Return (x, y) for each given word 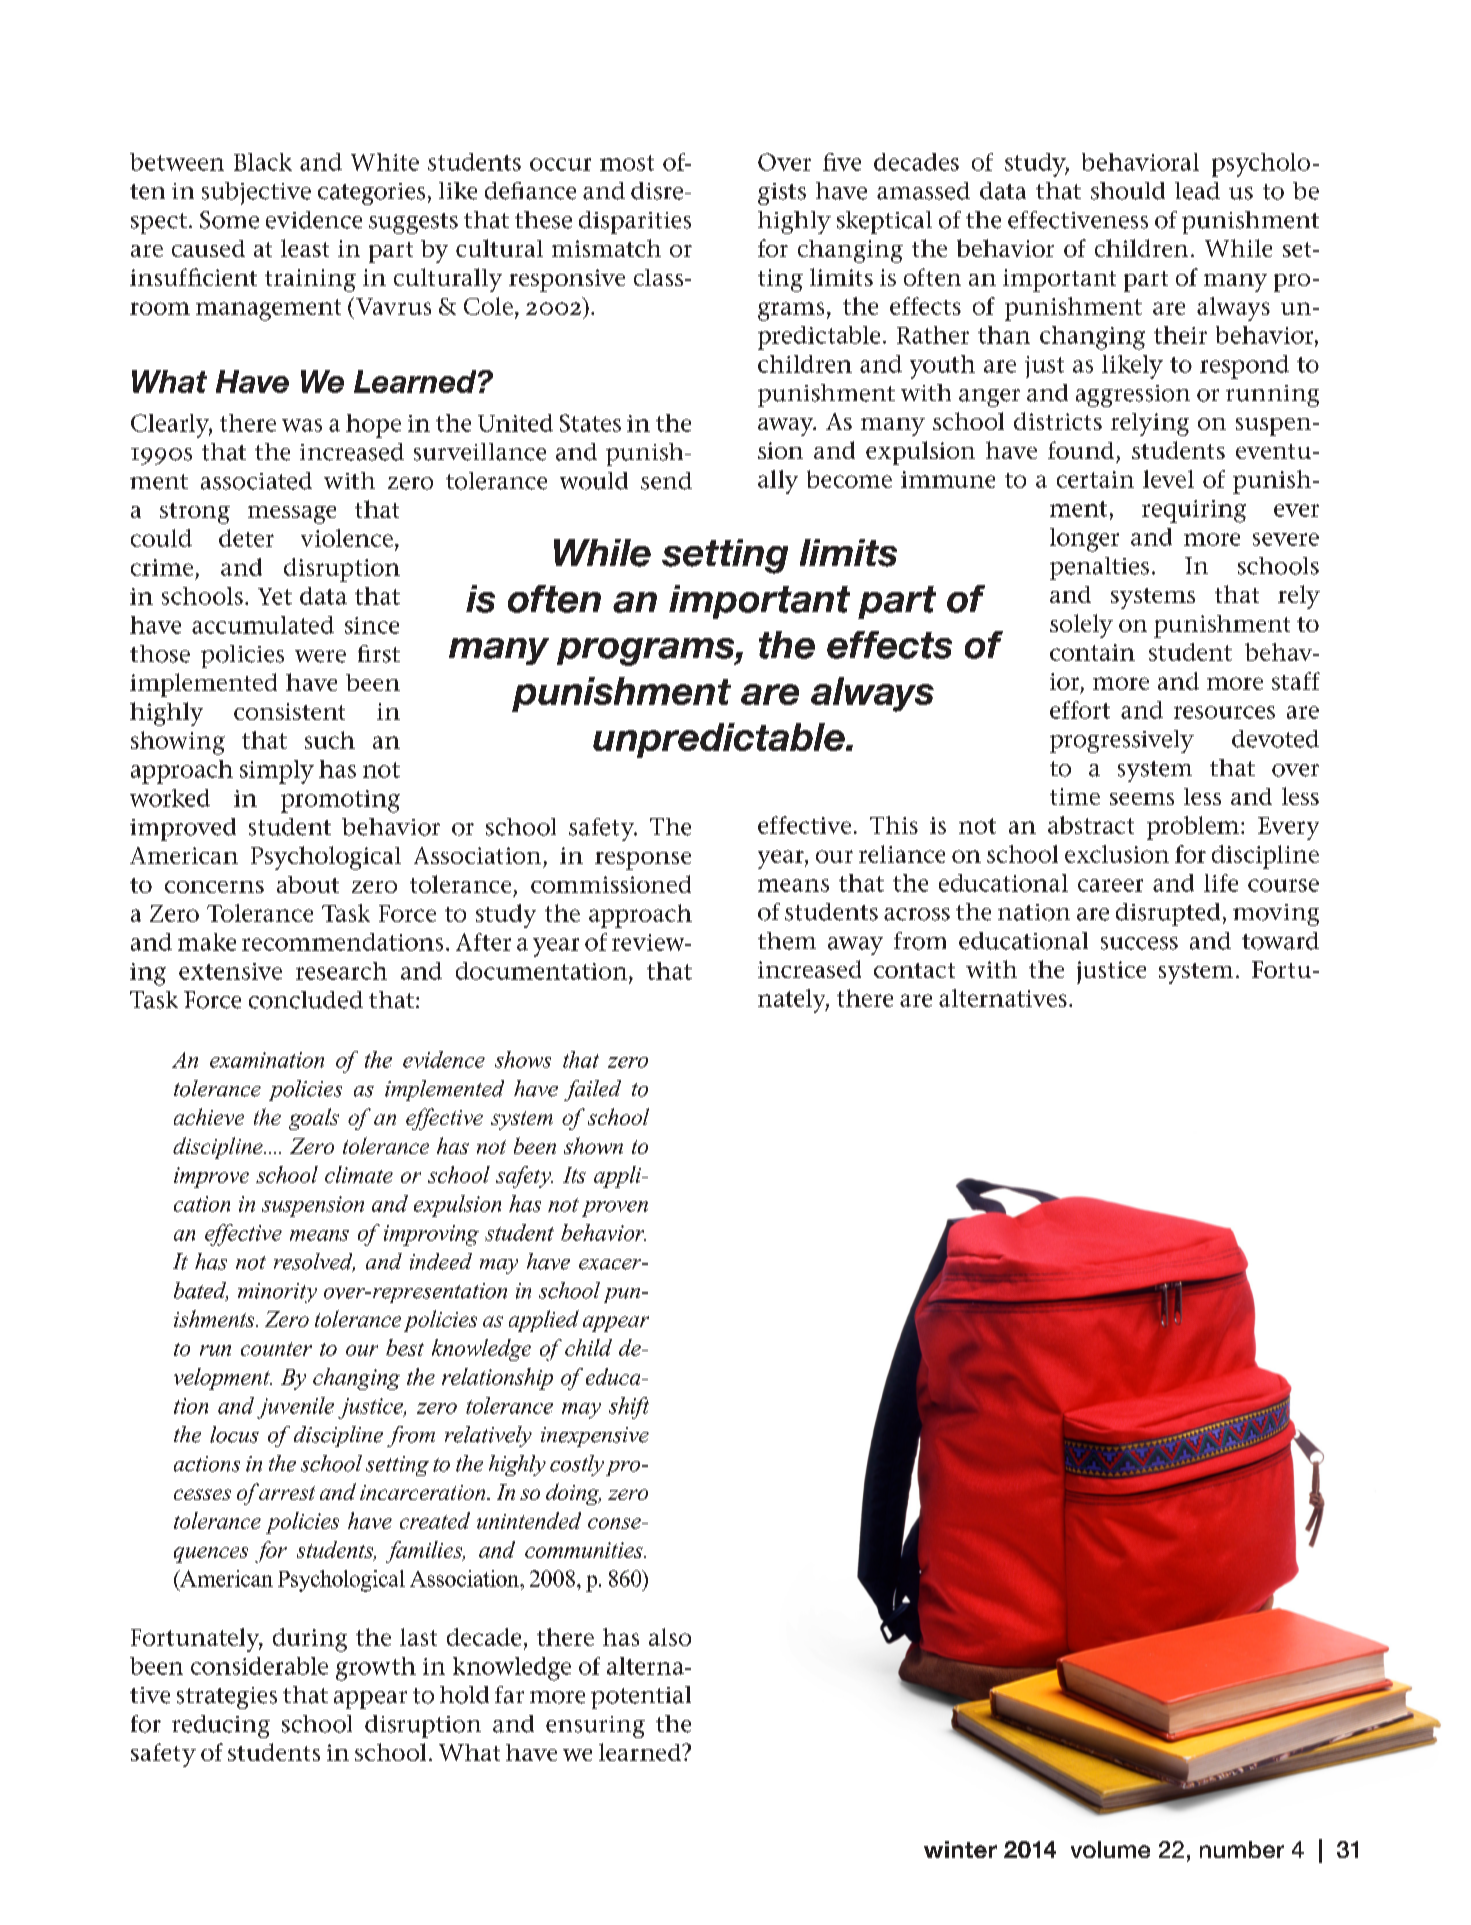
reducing (221, 1726)
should (1128, 191)
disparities (635, 222)
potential (641, 1697)
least (305, 248)
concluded (306, 1000)
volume (1110, 1849)
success (1139, 943)
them (787, 941)
